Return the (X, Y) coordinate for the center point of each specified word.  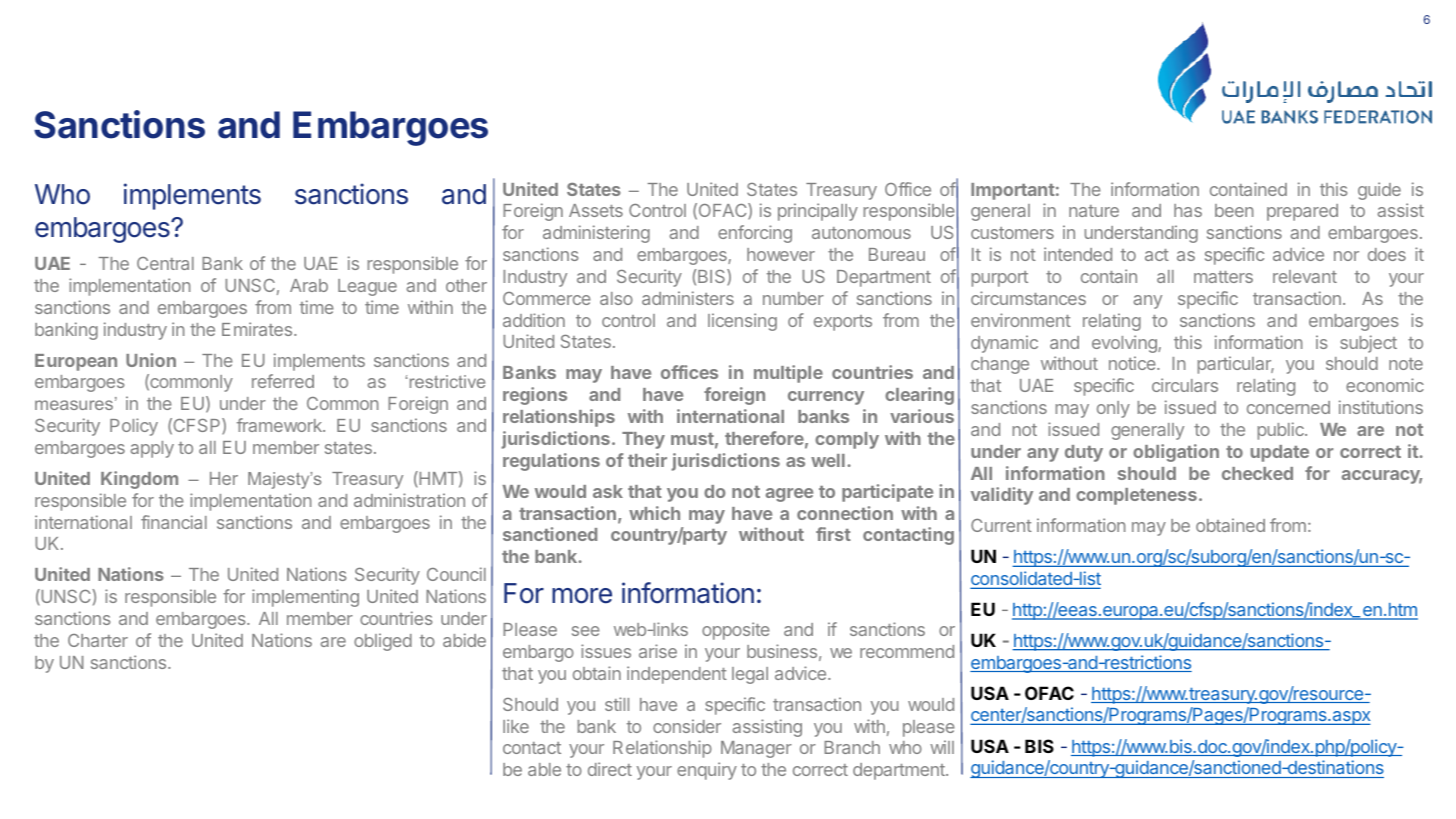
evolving (1125, 344)
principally (818, 212)
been (1234, 210)
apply (152, 449)
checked (1257, 473)
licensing (742, 322)
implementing (305, 598)
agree (789, 495)
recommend (907, 651)
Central (165, 263)
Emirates (257, 329)
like (516, 726)
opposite (736, 631)
